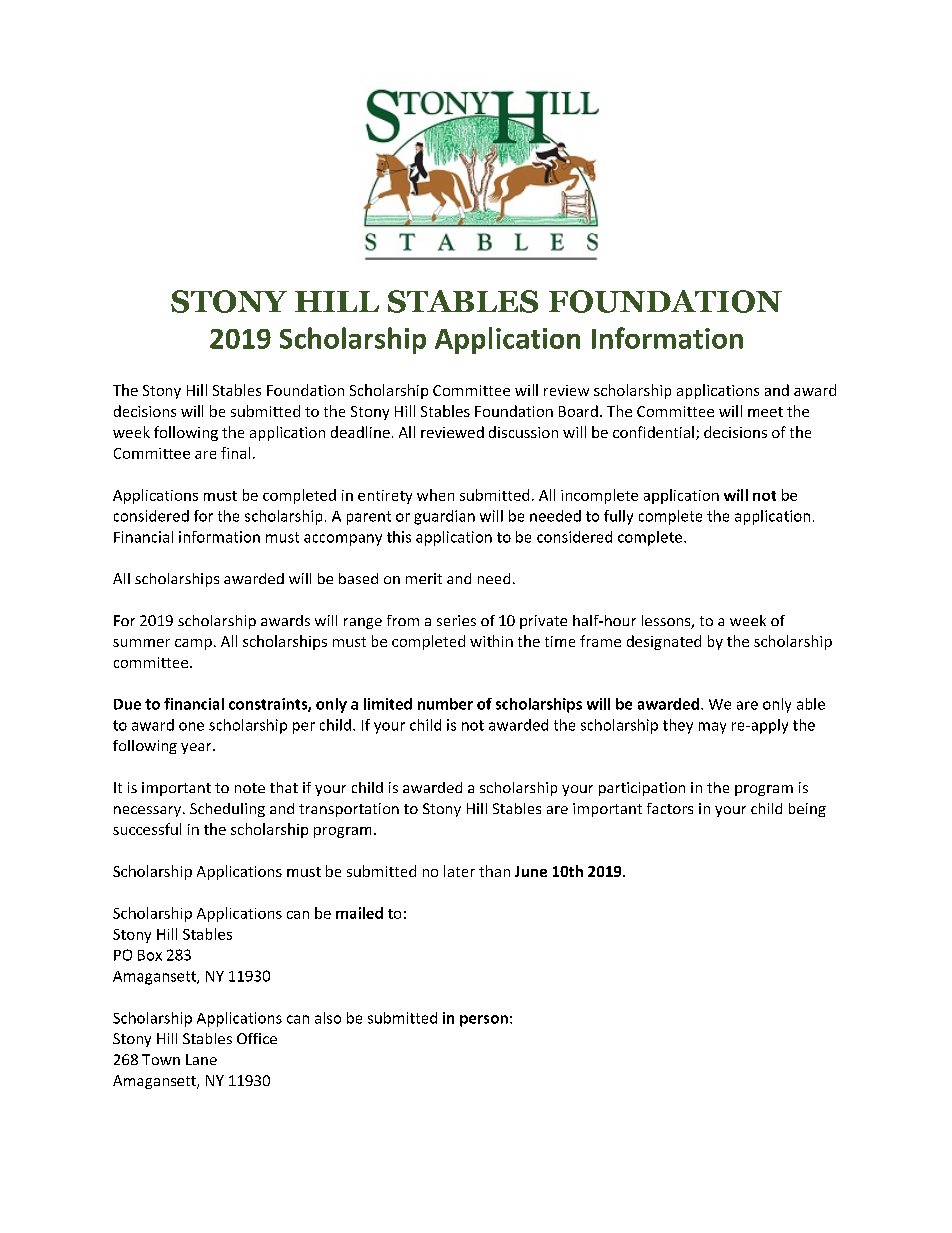  Describe the element at coordinates (670, 808) in the page. I see `factors` at that location.
